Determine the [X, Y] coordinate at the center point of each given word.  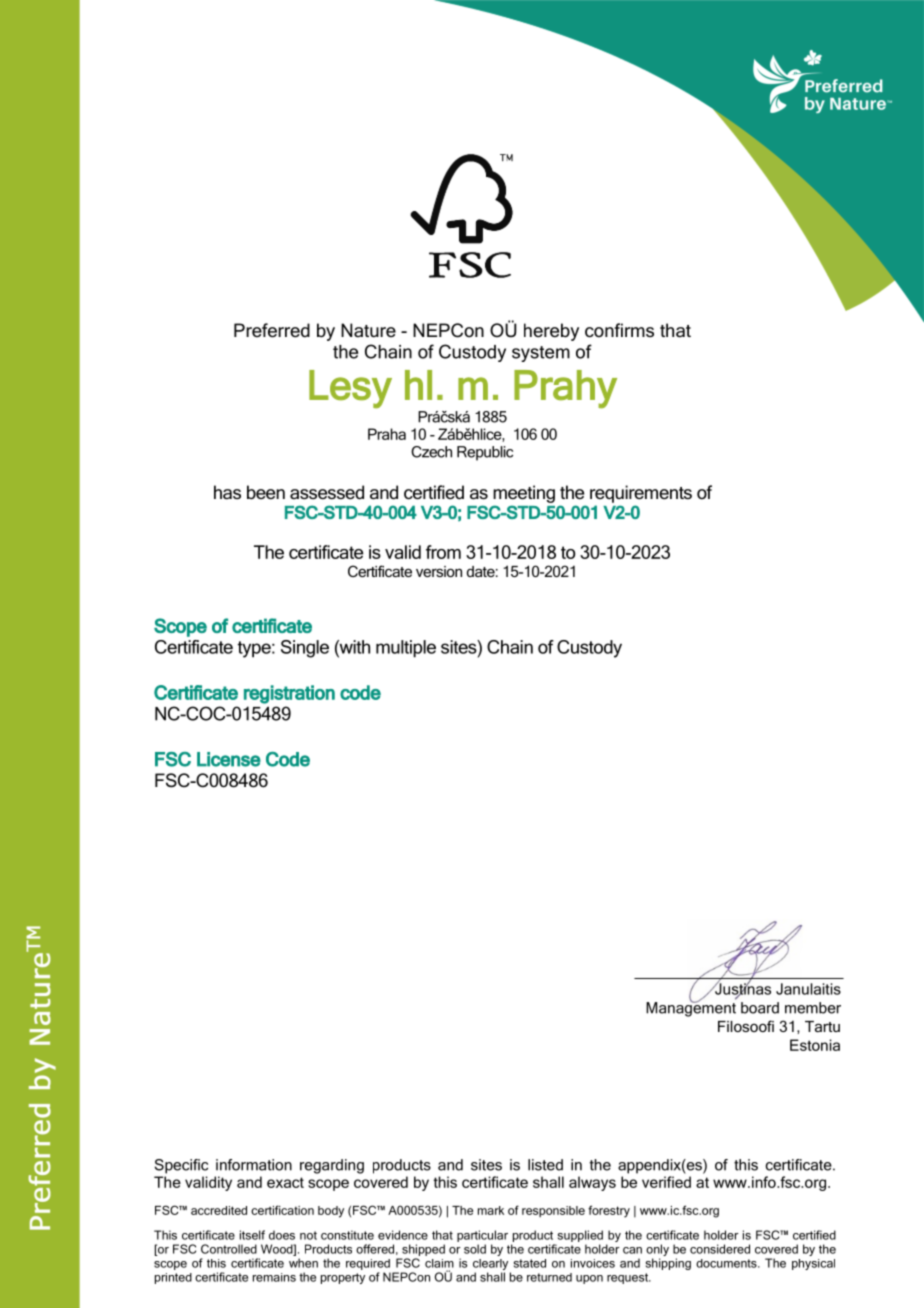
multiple [406, 649]
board [760, 1008]
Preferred [272, 330]
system [541, 354]
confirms [619, 330]
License [229, 759]
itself [252, 1235]
